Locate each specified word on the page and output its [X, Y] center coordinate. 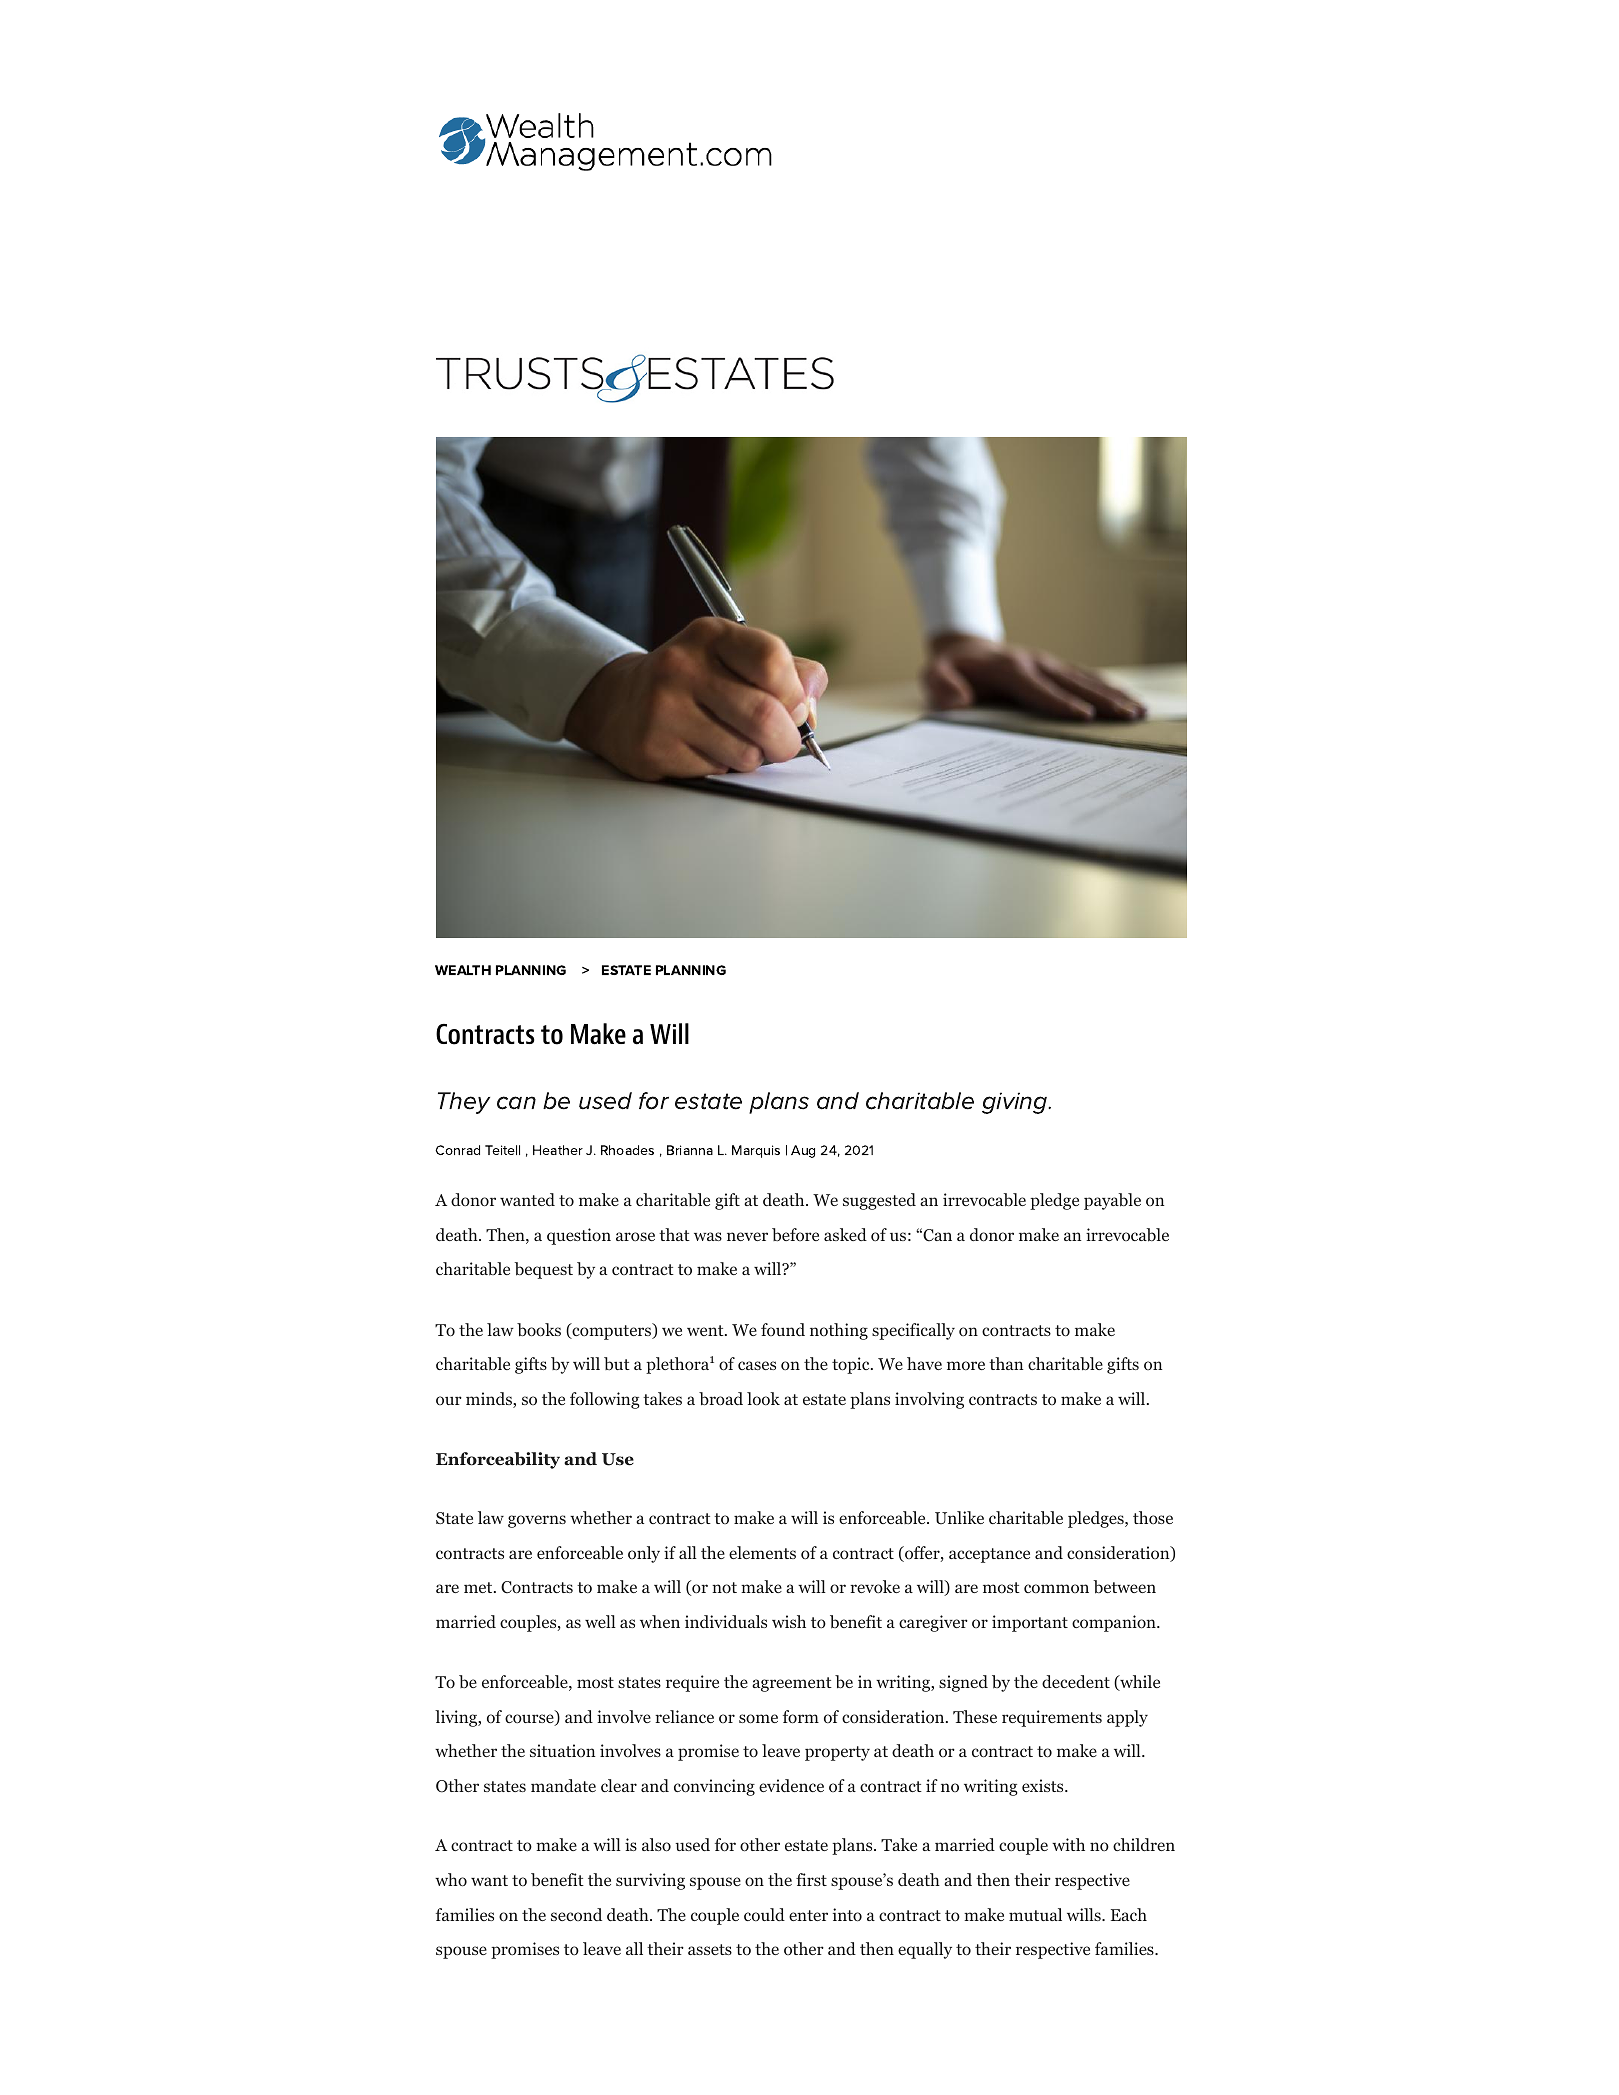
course [530, 1720]
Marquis [756, 1151]
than [1006, 1363]
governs [537, 1521]
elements [762, 1552]
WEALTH [463, 970]
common [1056, 1589]
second [576, 1914]
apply [1127, 1718]
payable [1112, 1201]
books [539, 1330]
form [801, 1717]
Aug [803, 1151]
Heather [558, 1150]
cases [757, 1365]
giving [1016, 1103]
